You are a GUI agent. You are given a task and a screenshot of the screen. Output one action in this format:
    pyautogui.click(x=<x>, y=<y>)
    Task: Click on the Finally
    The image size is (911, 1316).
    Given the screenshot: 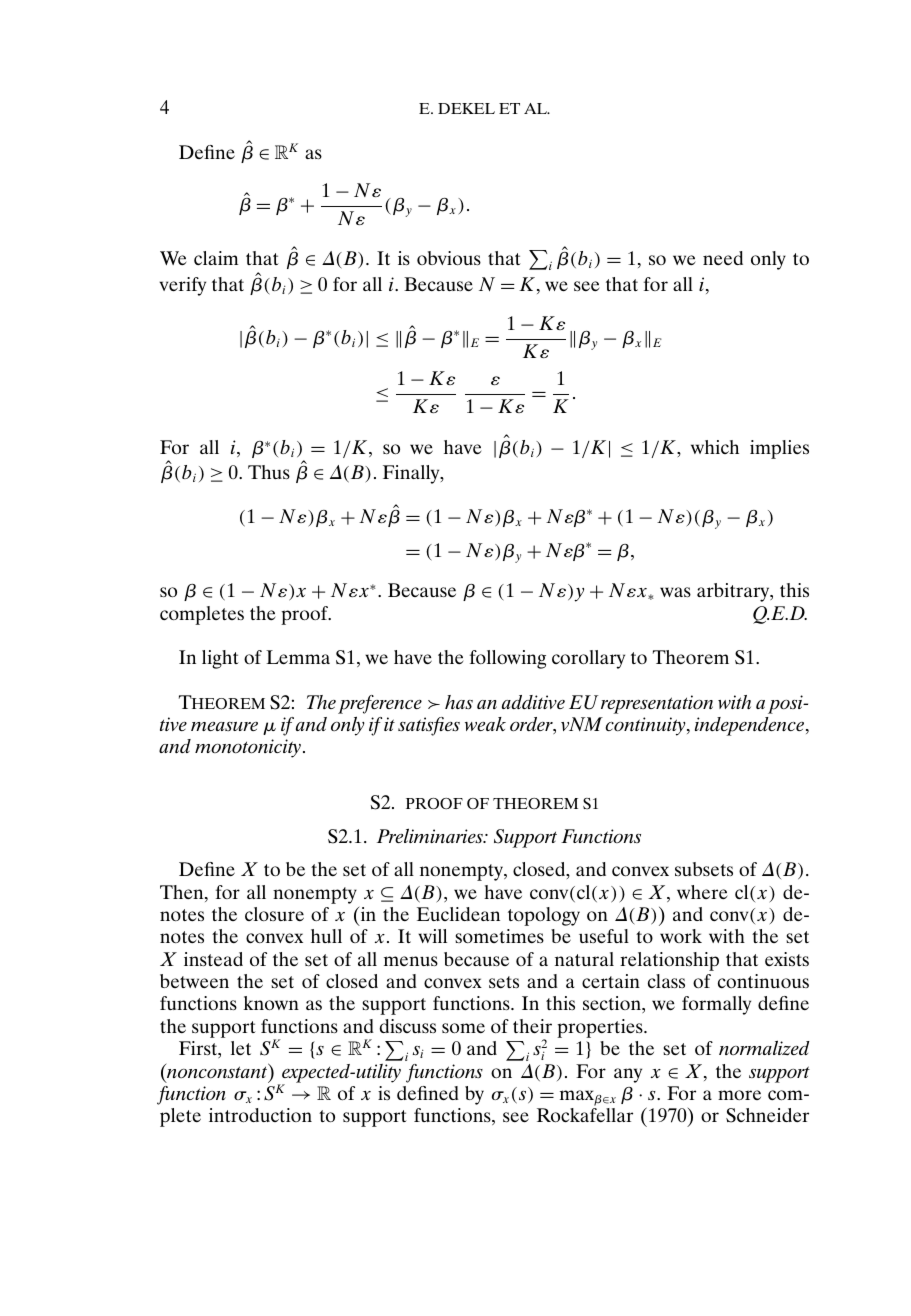 What is the action you would take?
    pyautogui.click(x=412, y=474)
